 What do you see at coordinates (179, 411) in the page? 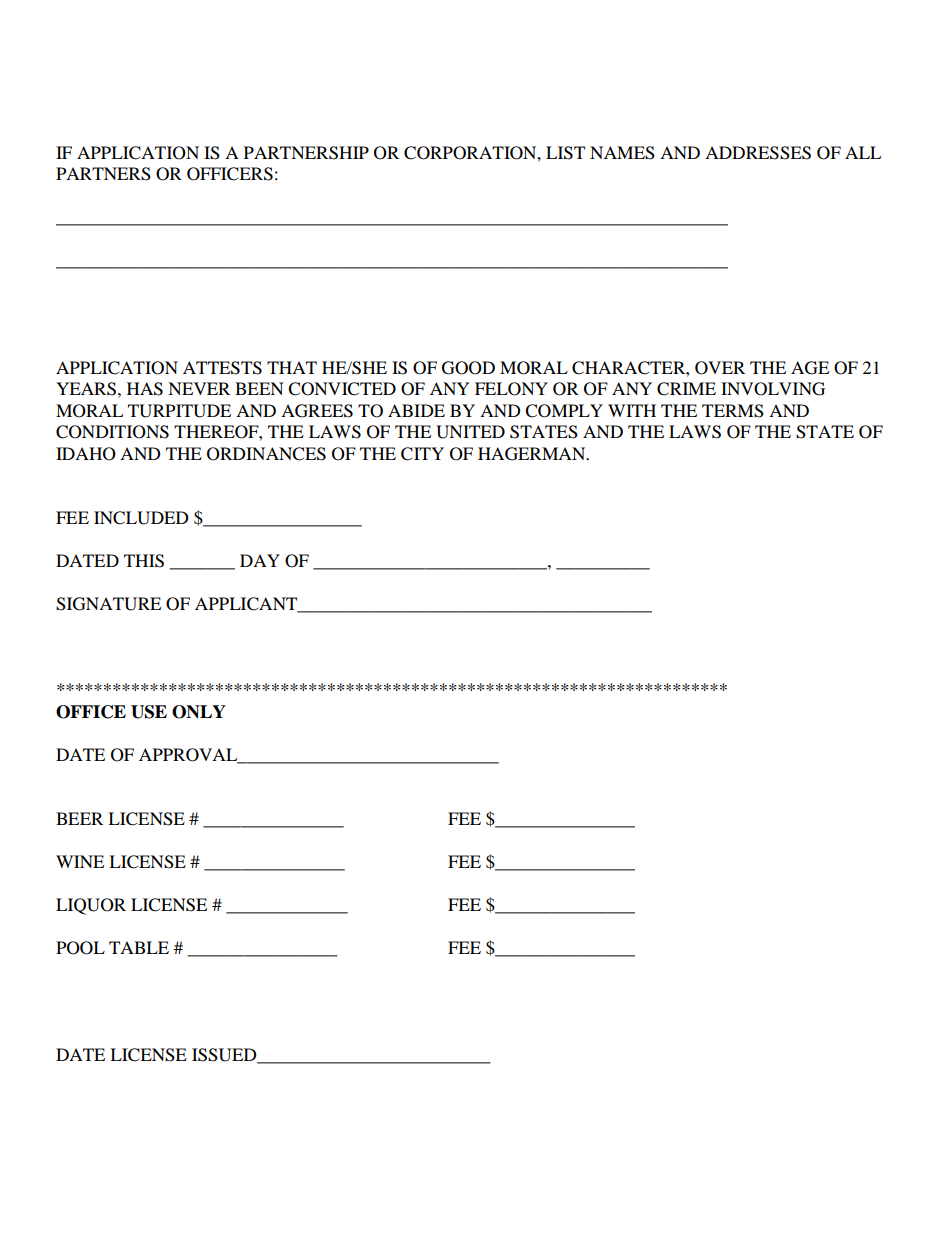
I see `TURPITUDE` at bounding box center [179, 411].
